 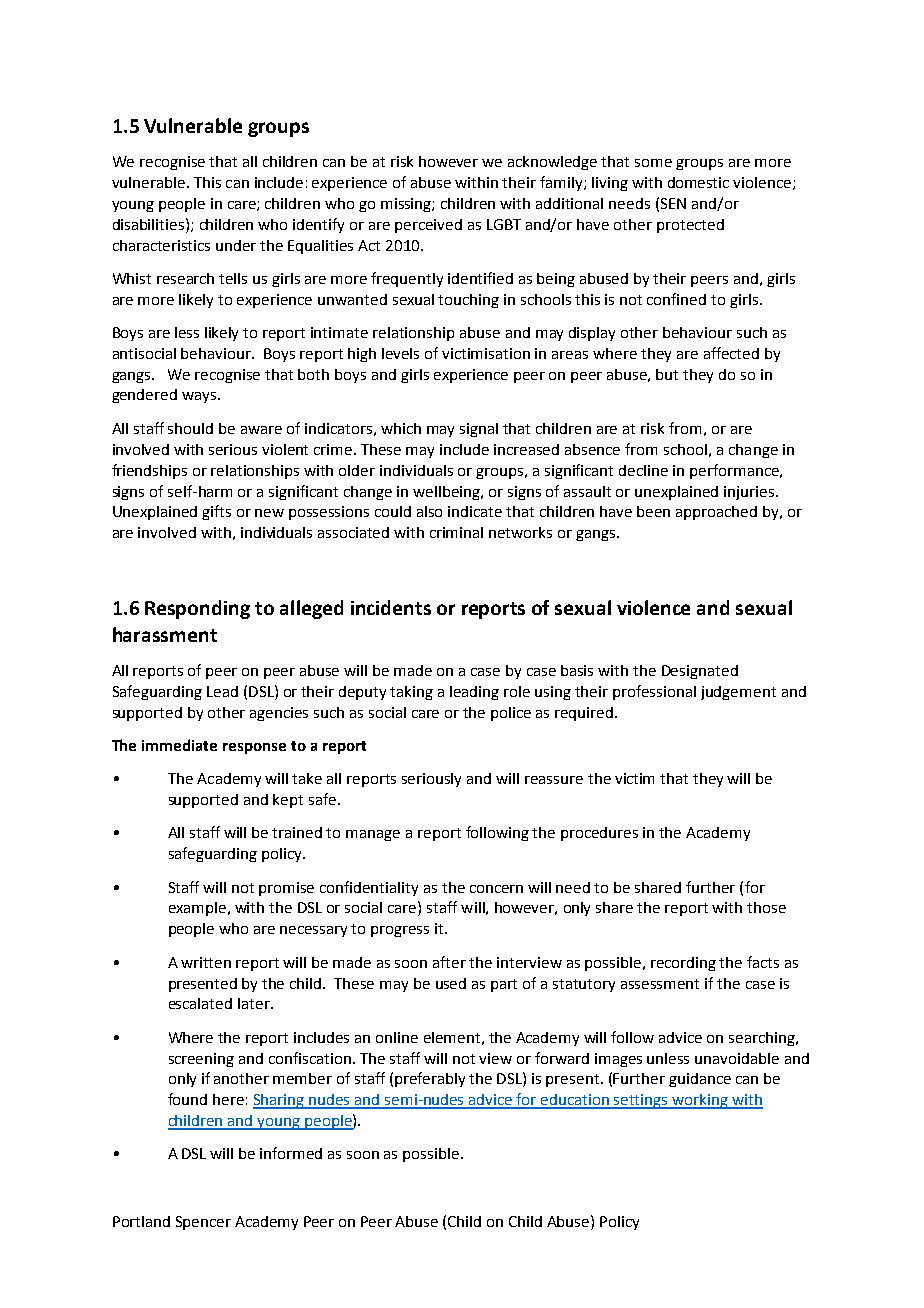 What do you see at coordinates (700, 672) in the page?
I see `Designated` at bounding box center [700, 672].
